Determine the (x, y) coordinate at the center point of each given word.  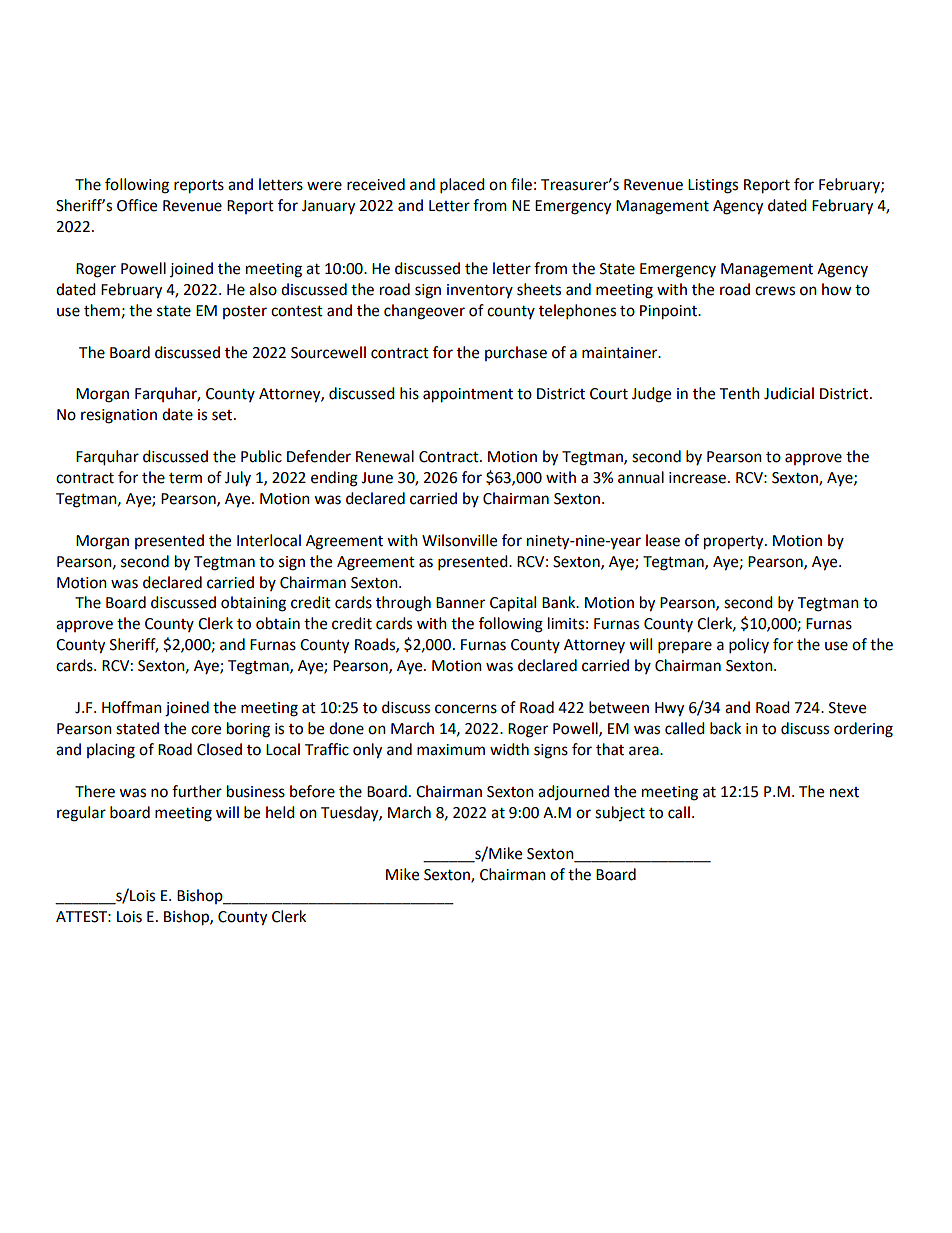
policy (749, 646)
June (377, 478)
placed (462, 186)
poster (245, 312)
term (185, 478)
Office (137, 205)
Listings (713, 186)
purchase (516, 353)
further (197, 791)
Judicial (789, 393)
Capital (513, 604)
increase (697, 478)
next (844, 792)
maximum (451, 750)
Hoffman (132, 707)
